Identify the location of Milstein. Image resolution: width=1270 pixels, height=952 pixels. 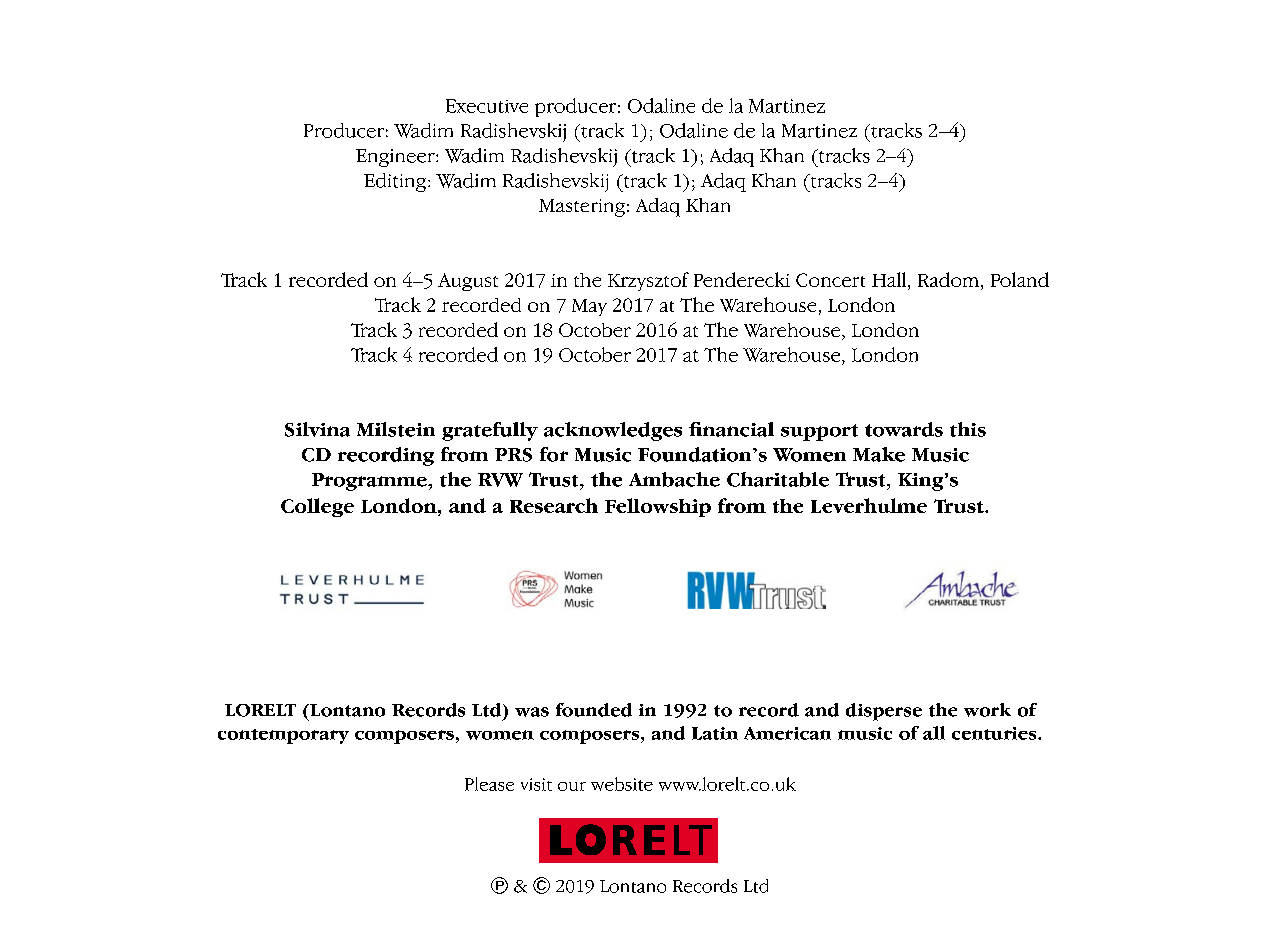
(396, 429).
